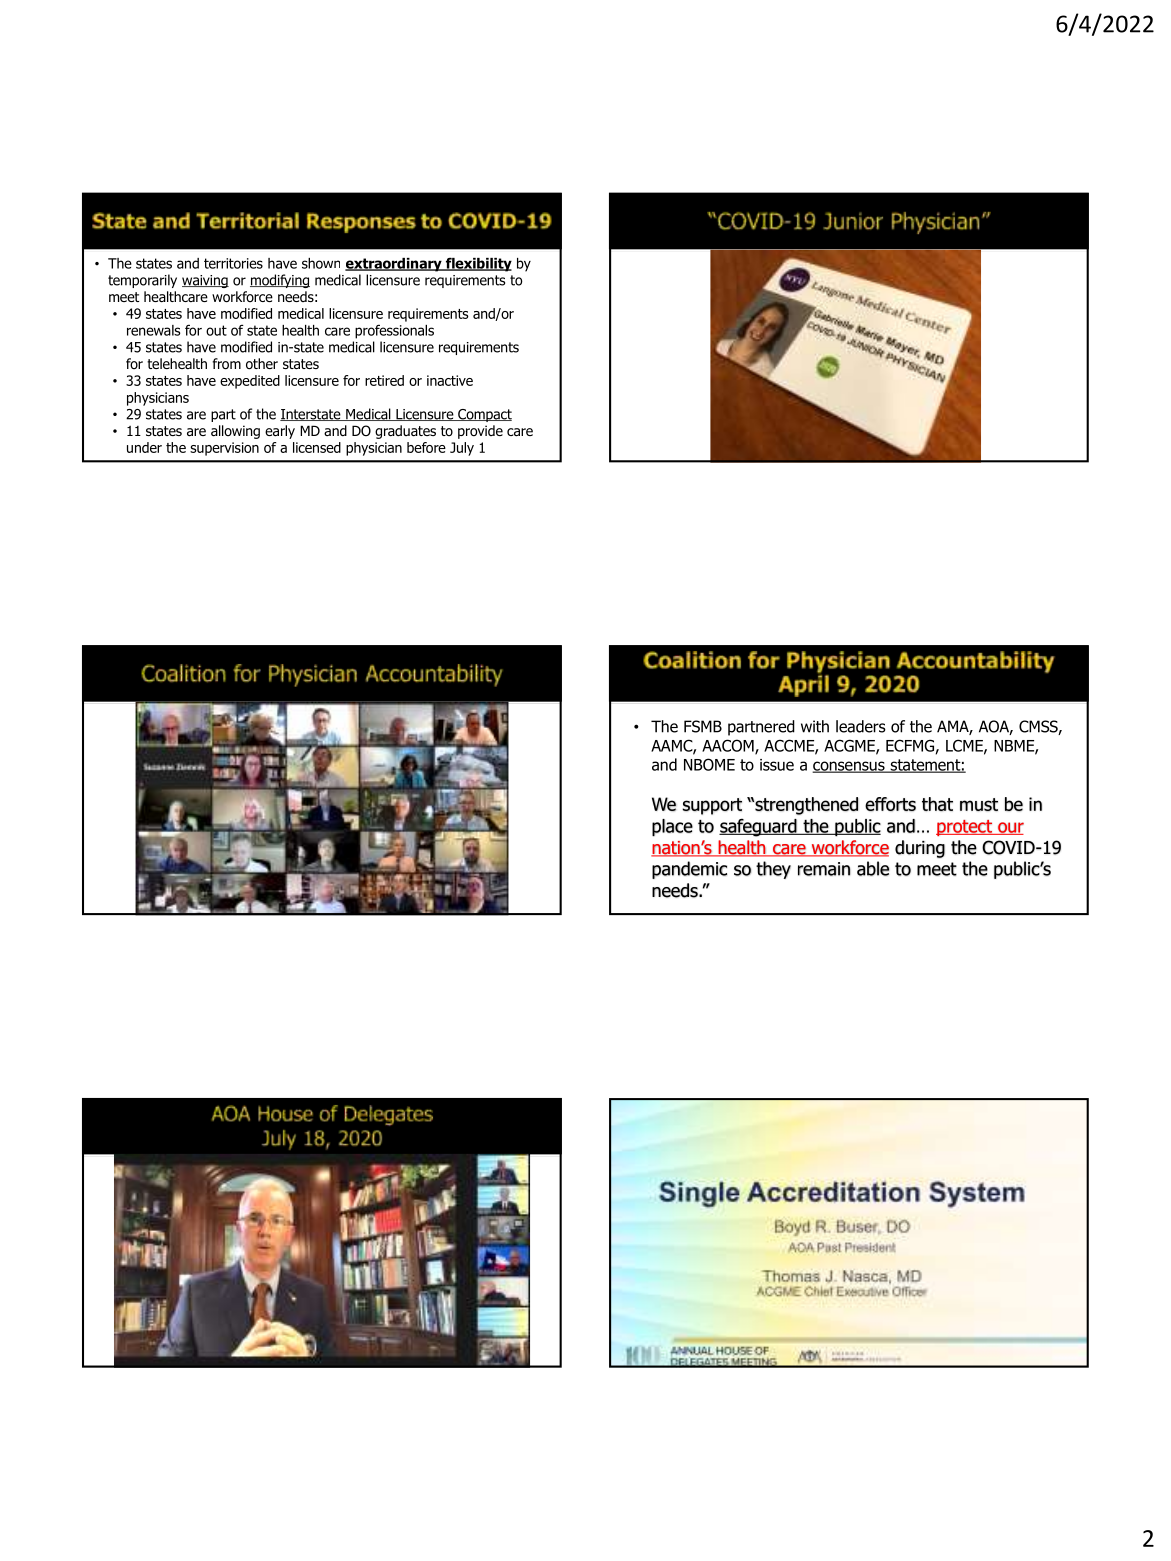 The width and height of the screenshot is (1171, 1561). I want to click on flexibility, so click(477, 264).
